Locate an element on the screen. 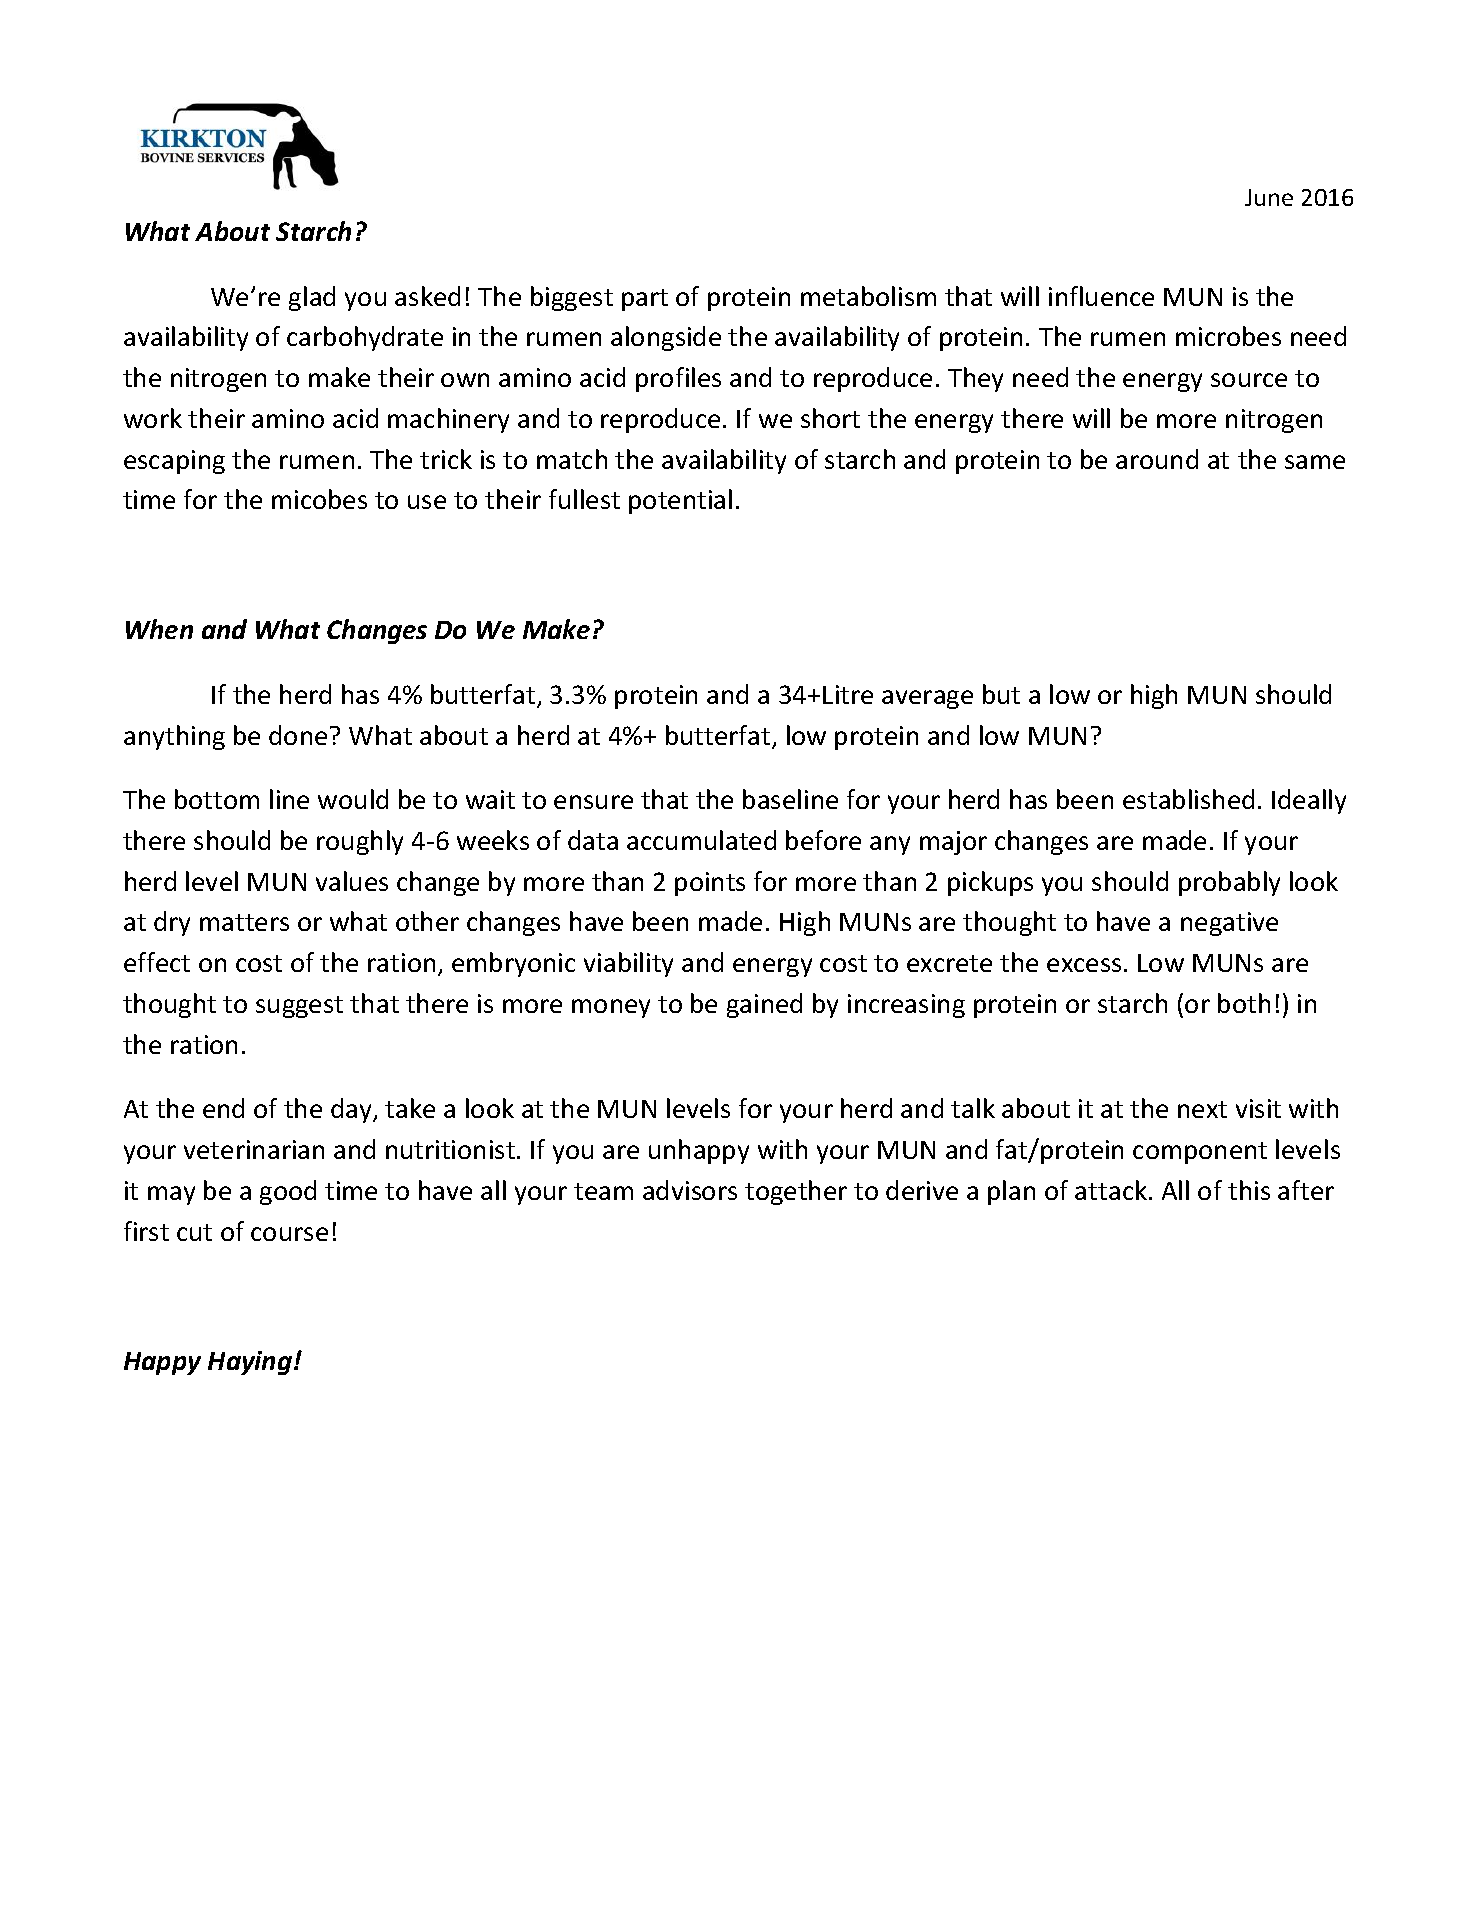 Image resolution: width=1478 pixels, height=1913 pixels. established is located at coordinates (1188, 799).
